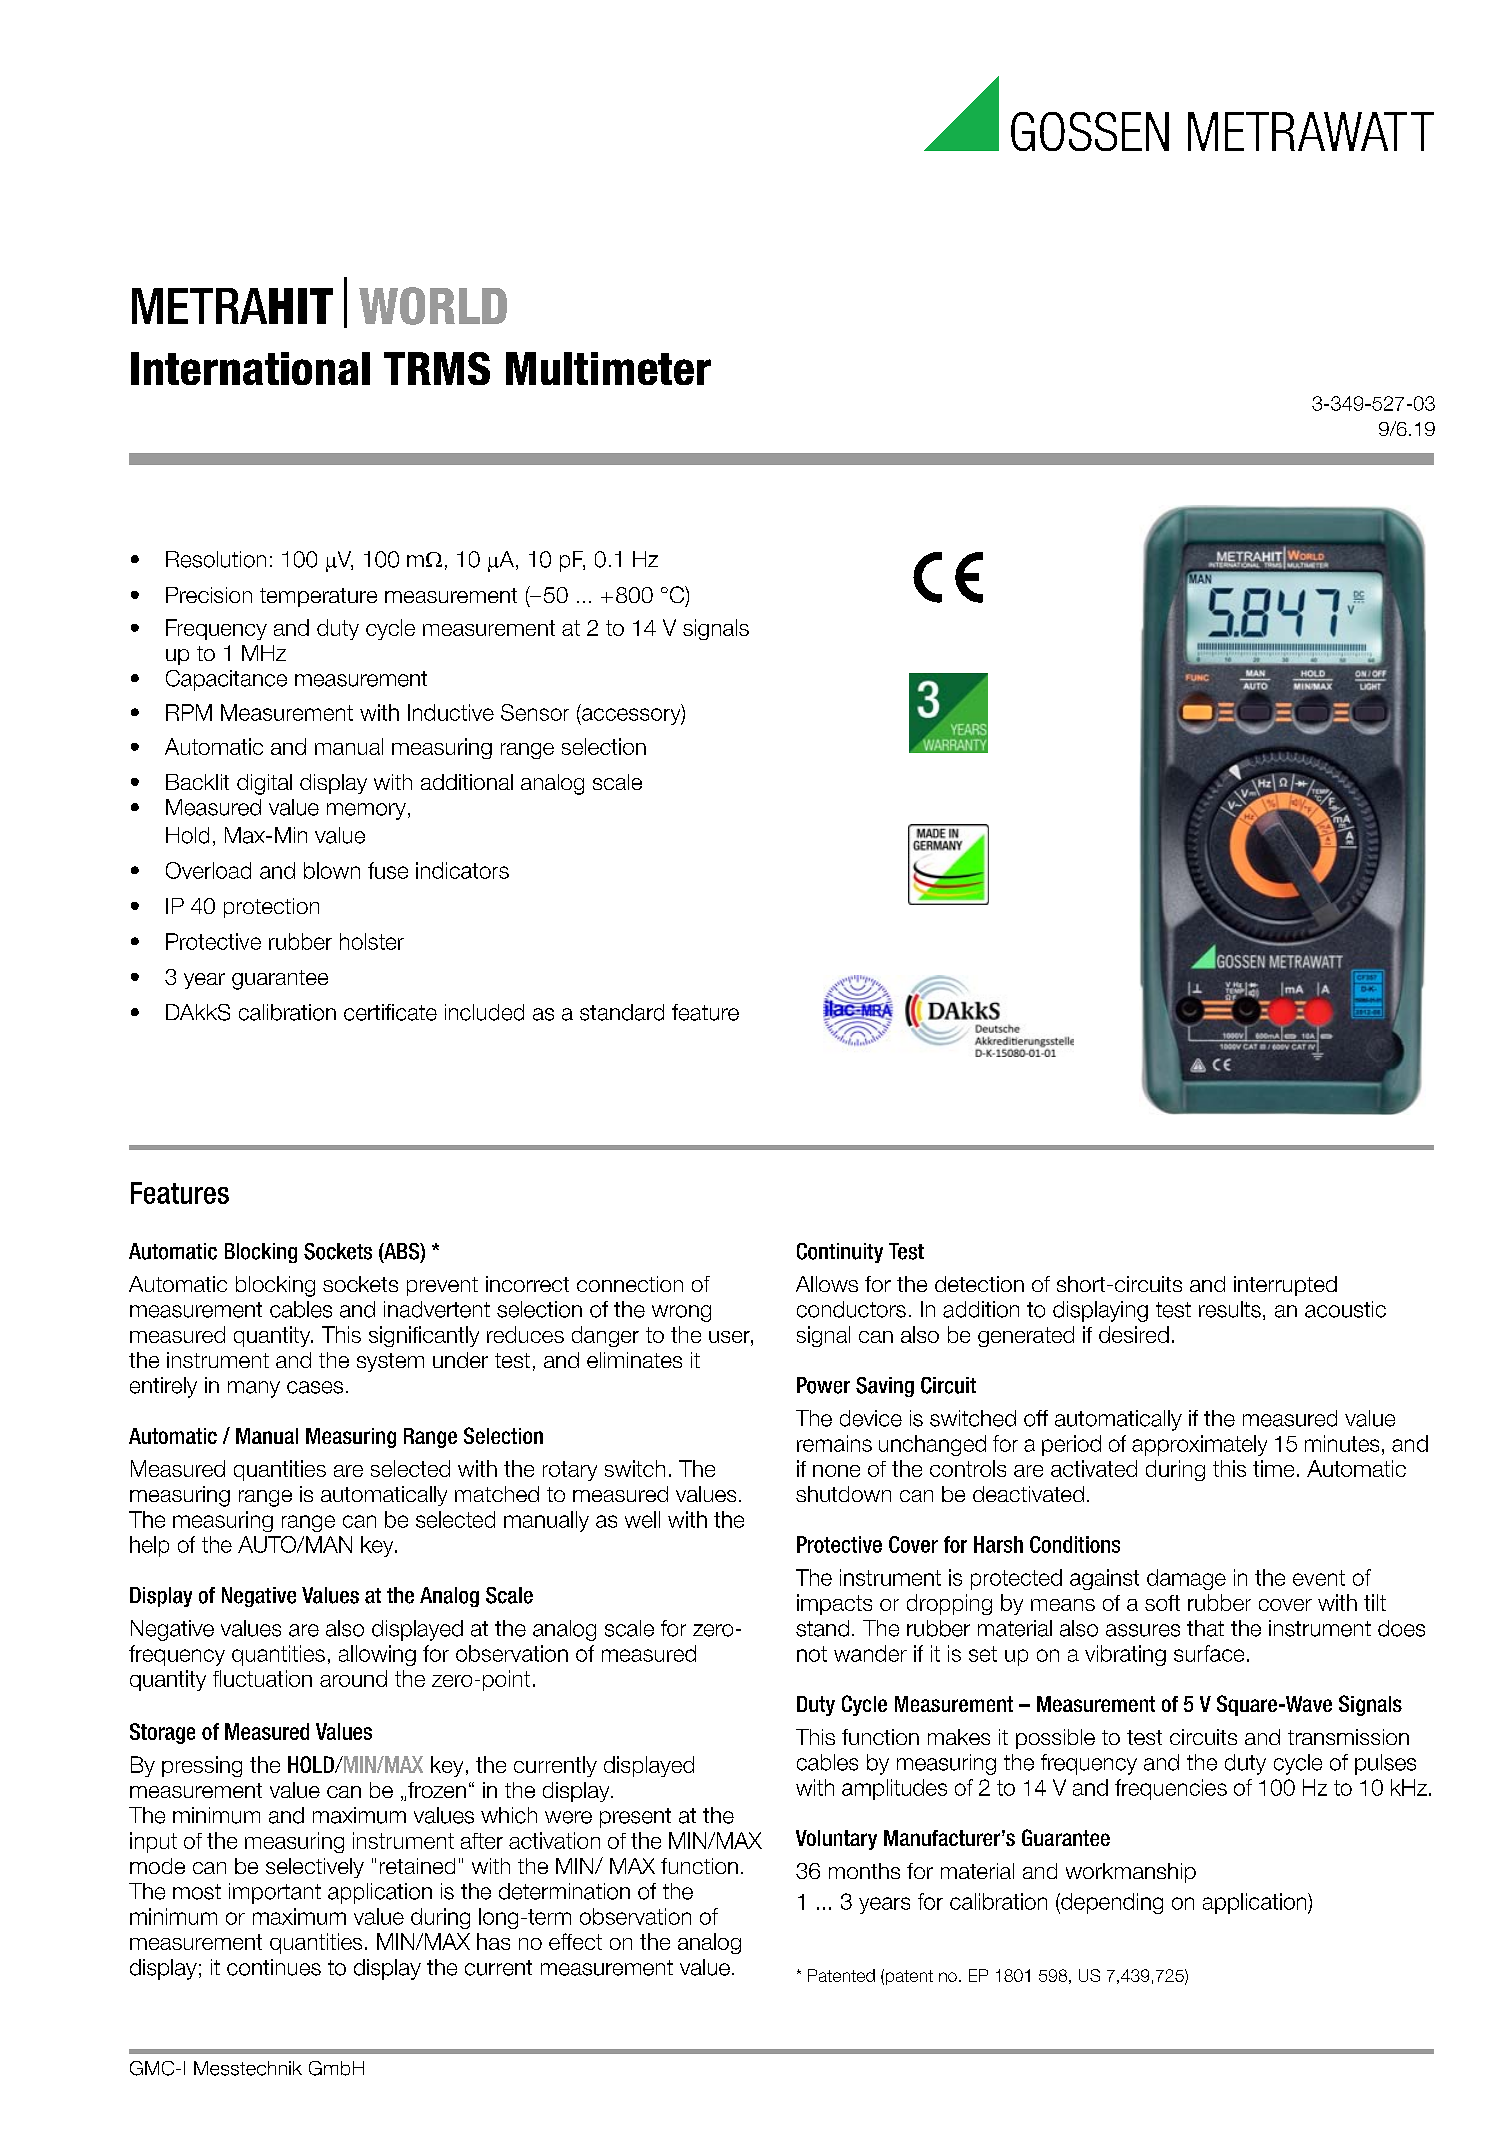 The width and height of the image is (1505, 2130). What do you see at coordinates (1285, 1286) in the image?
I see `interrupted` at bounding box center [1285, 1286].
